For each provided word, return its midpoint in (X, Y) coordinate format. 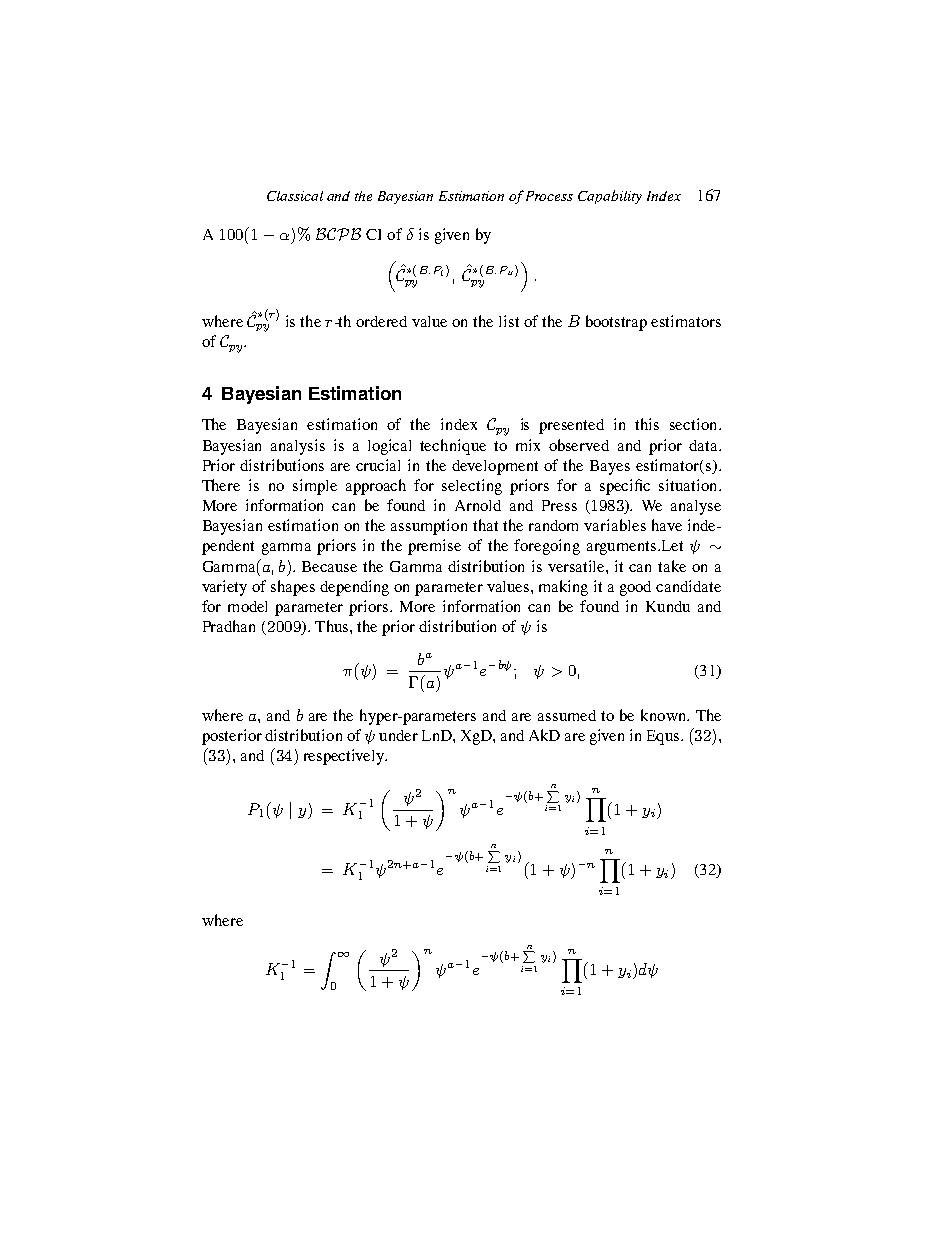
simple (315, 487)
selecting (472, 487)
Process (549, 196)
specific (625, 487)
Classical (295, 196)
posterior (232, 737)
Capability (610, 197)
